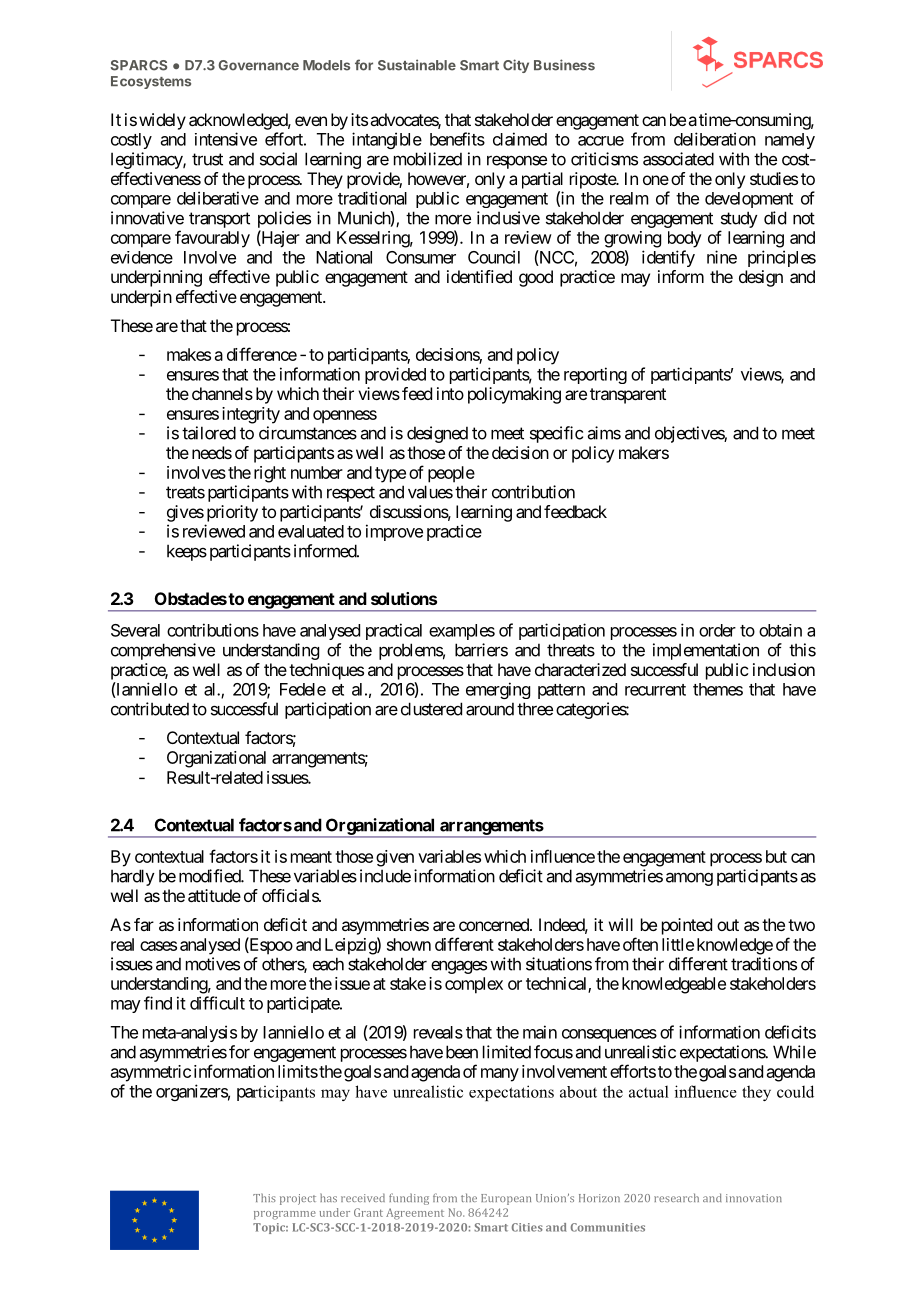  Describe the element at coordinates (527, 1227) in the screenshot. I see `Cities` at that location.
